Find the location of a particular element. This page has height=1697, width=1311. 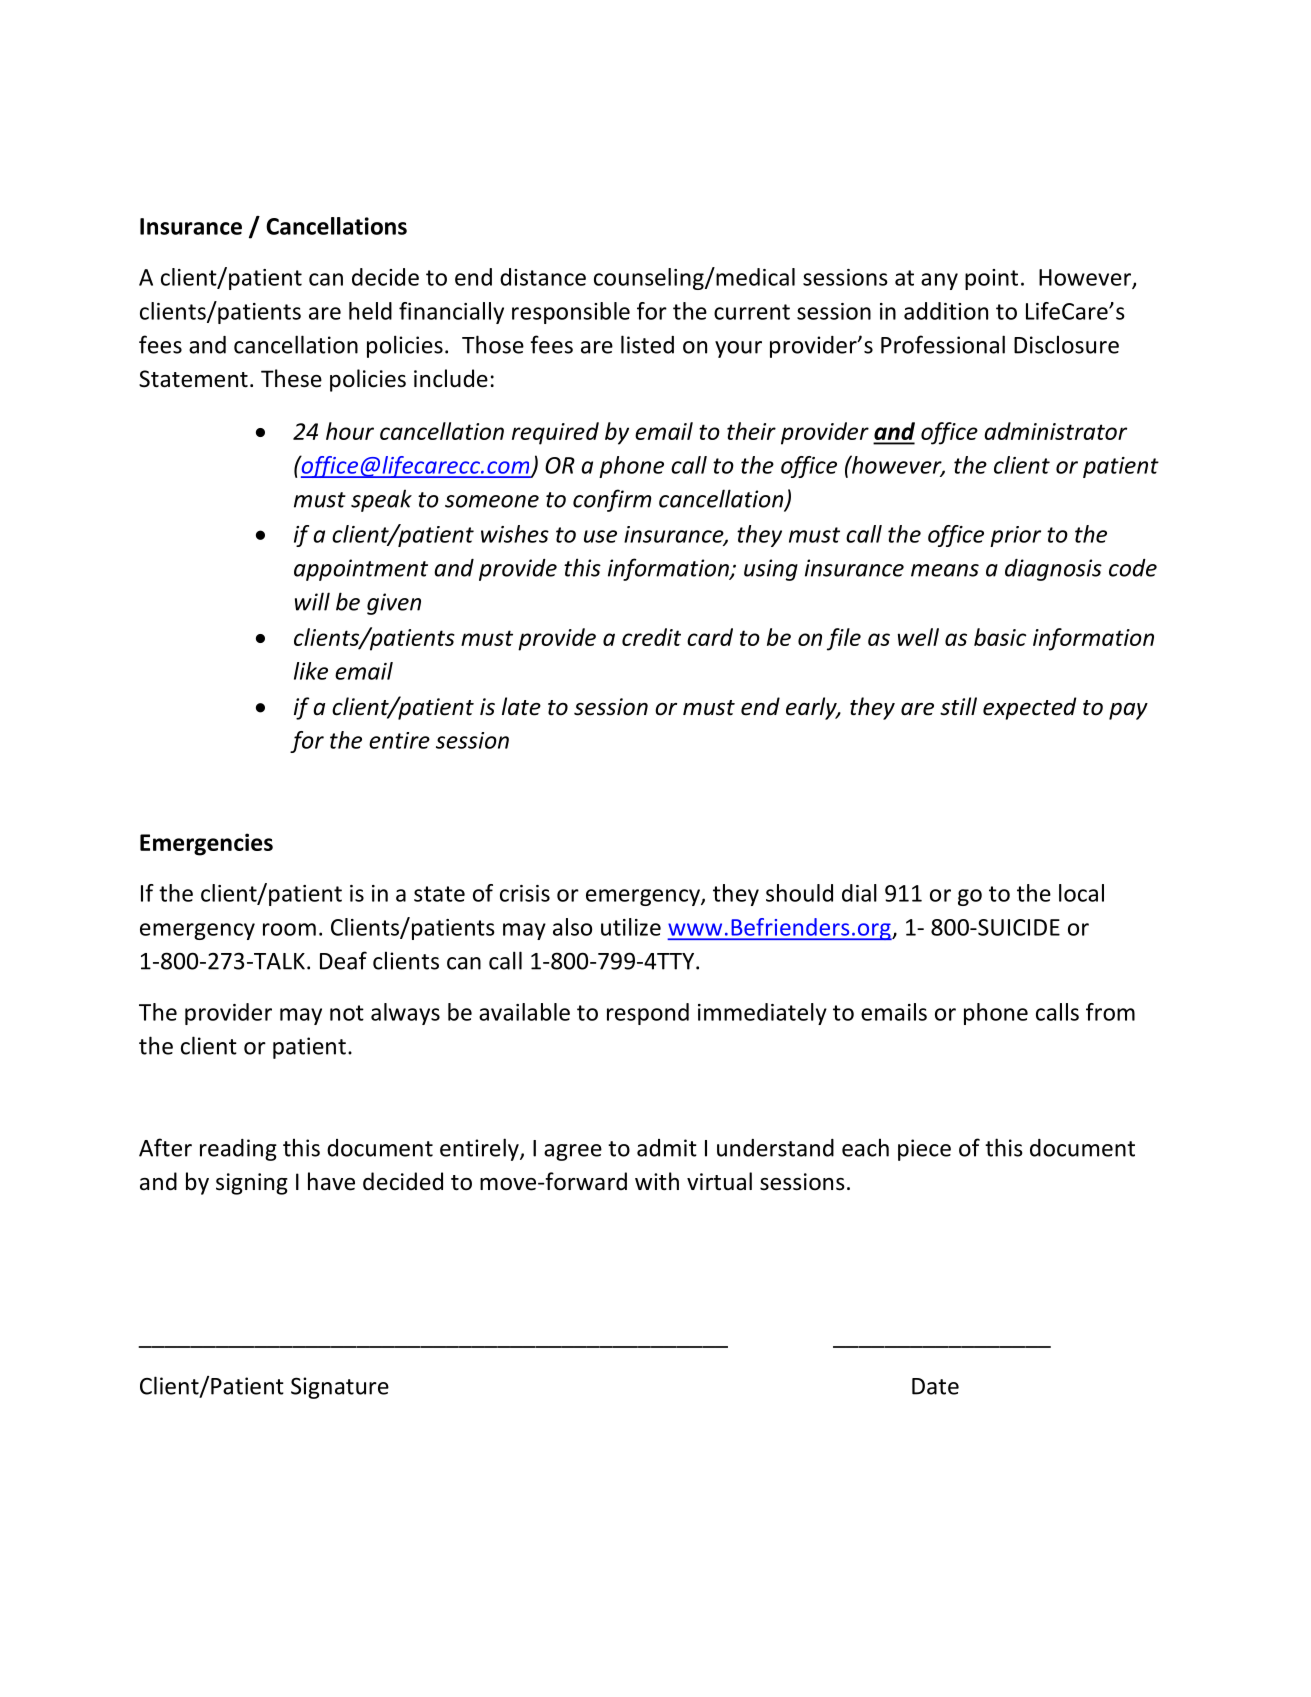

listed is located at coordinates (647, 344).
